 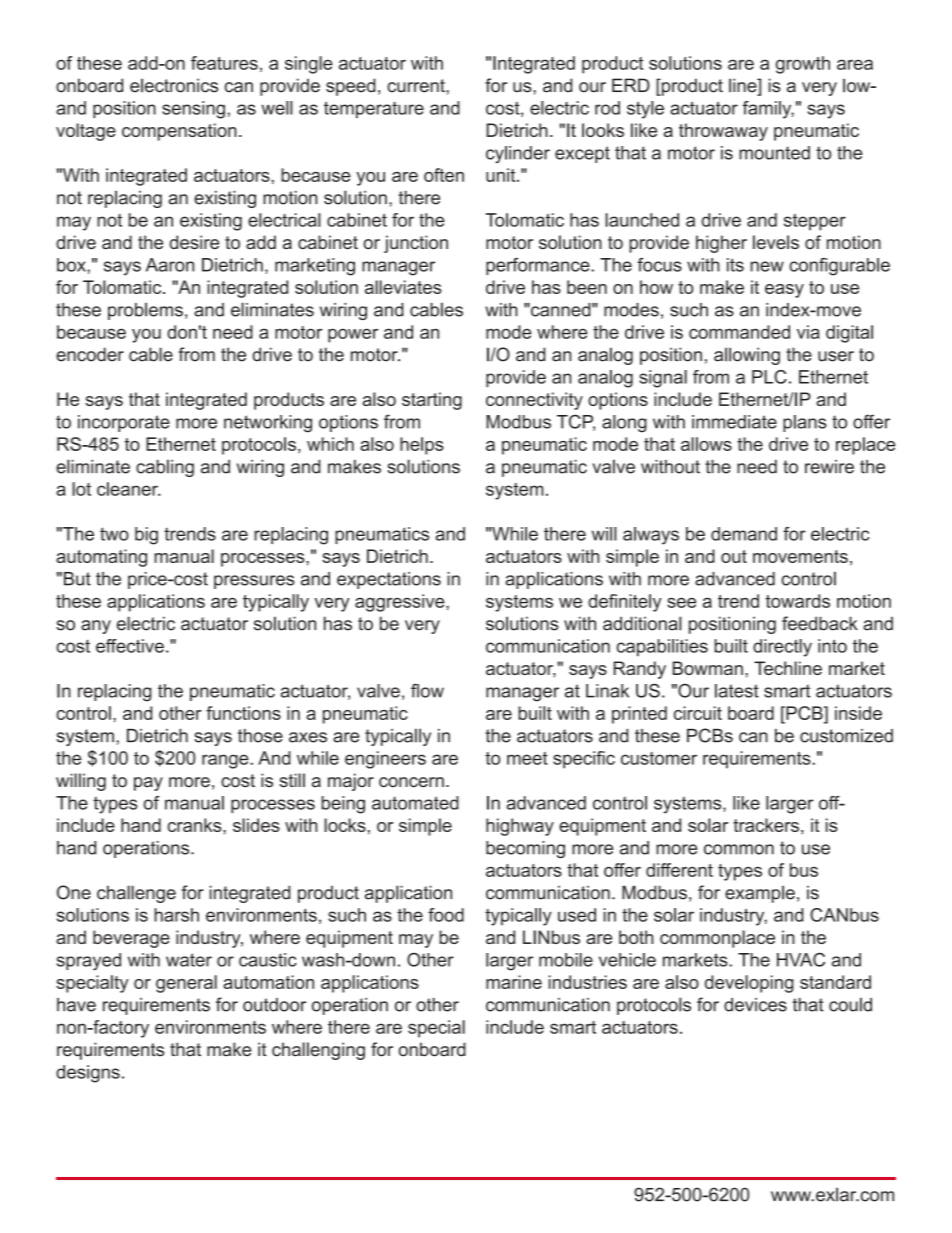 What do you see at coordinates (734, 422) in the screenshot?
I see `immediate` at bounding box center [734, 422].
